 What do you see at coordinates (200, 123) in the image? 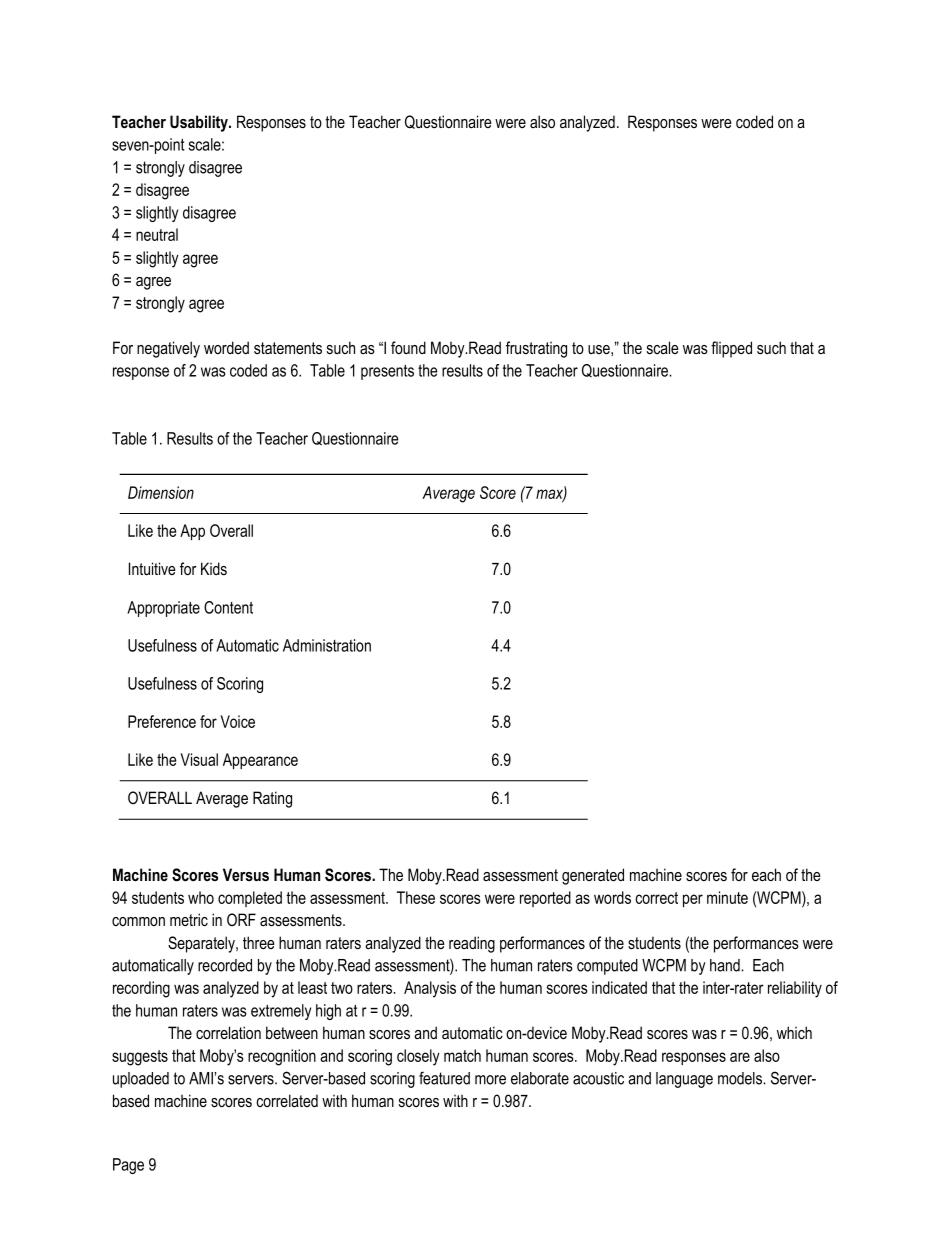
I see `Usability` at bounding box center [200, 123].
